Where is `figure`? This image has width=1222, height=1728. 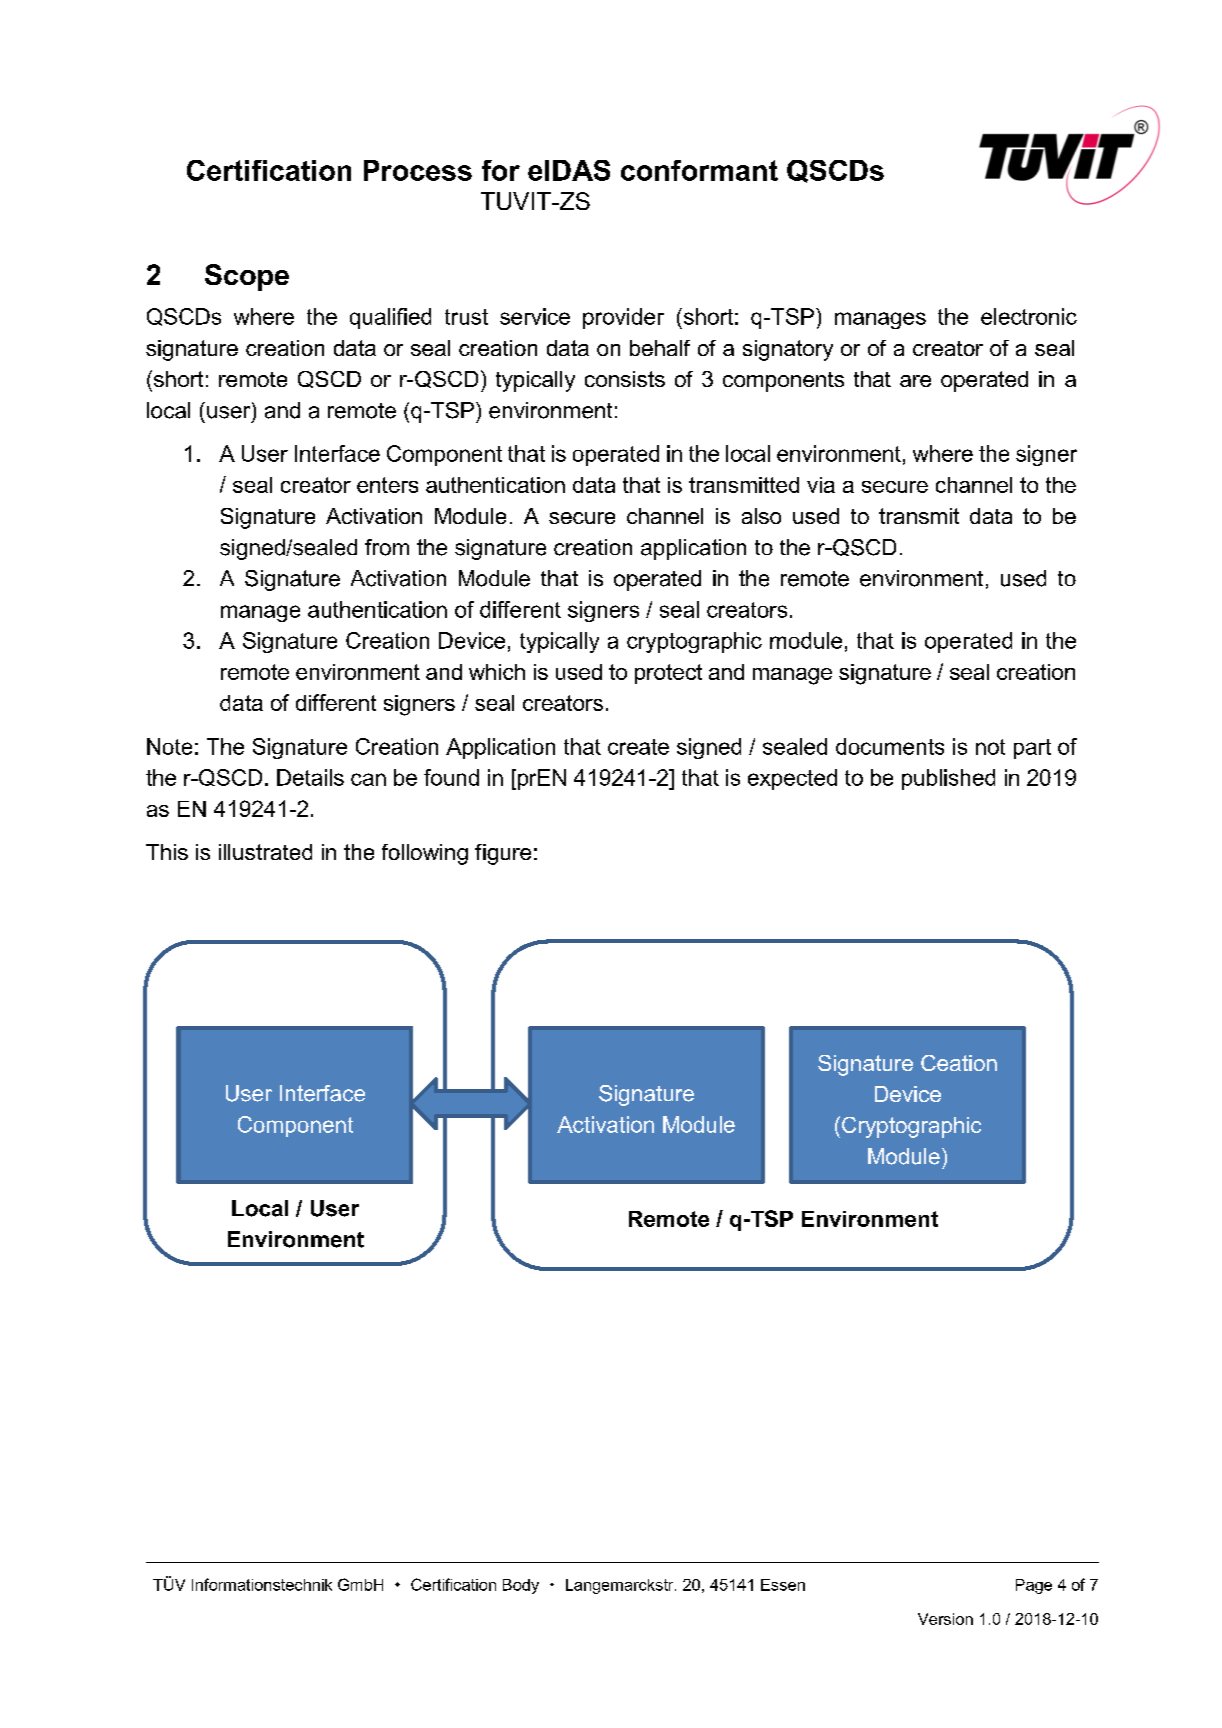
figure is located at coordinates (503, 854).
